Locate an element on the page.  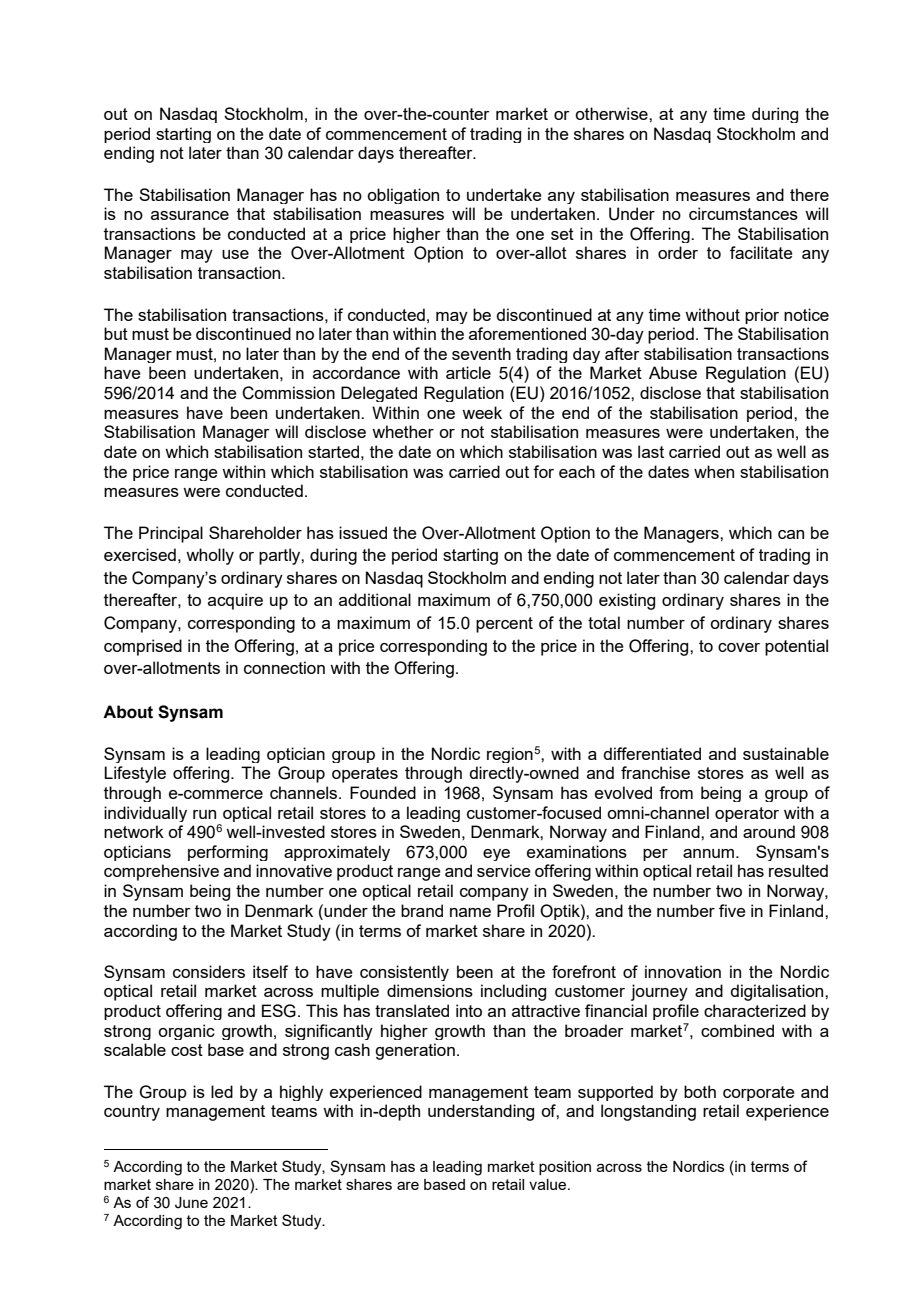
value is located at coordinates (549, 1184).
